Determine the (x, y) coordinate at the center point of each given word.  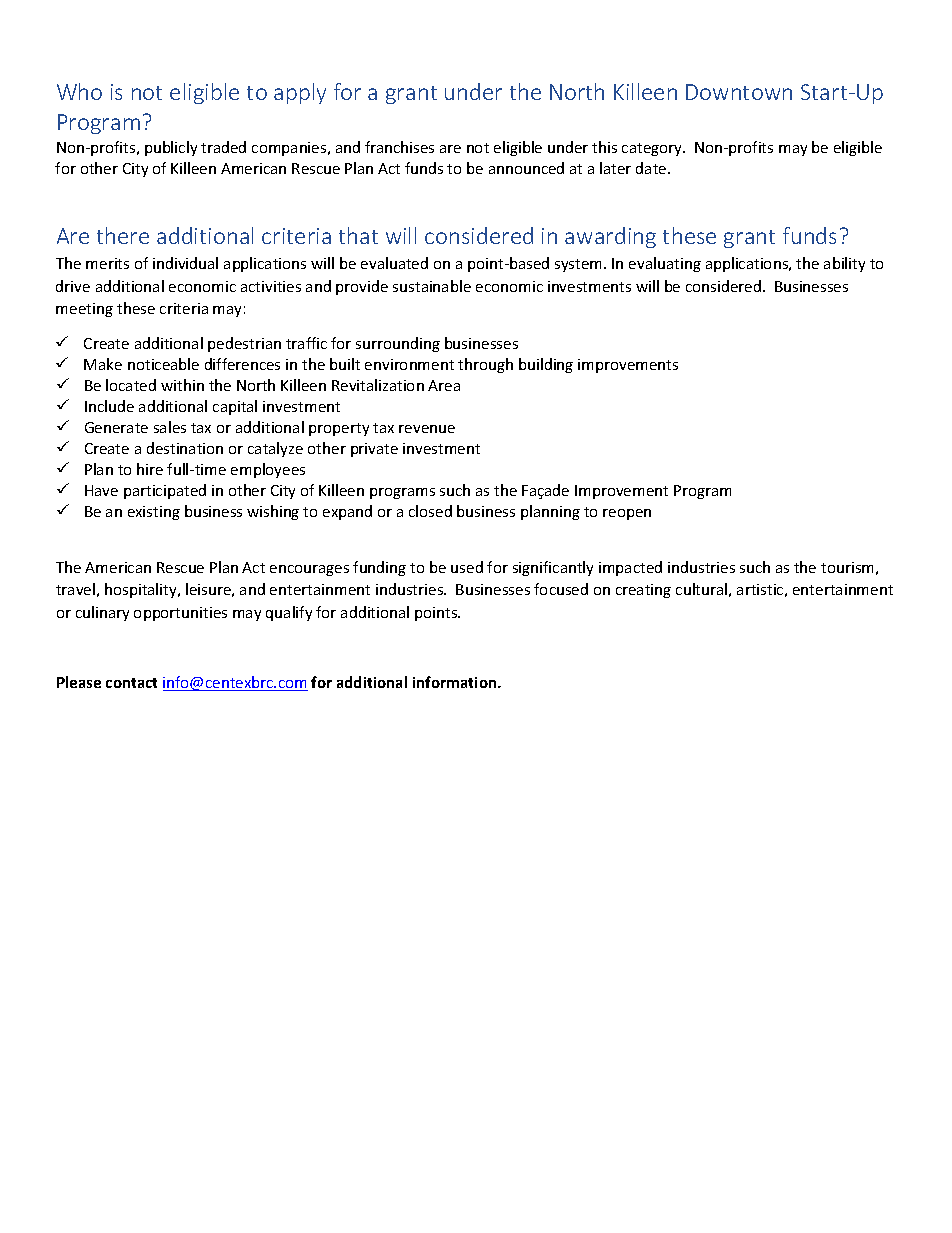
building (546, 365)
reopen (627, 514)
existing (154, 513)
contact (131, 683)
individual (185, 263)
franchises (399, 147)
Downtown (739, 92)
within (182, 385)
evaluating (665, 264)
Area (444, 385)
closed (430, 511)
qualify (289, 613)
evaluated (394, 263)
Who (79, 91)
